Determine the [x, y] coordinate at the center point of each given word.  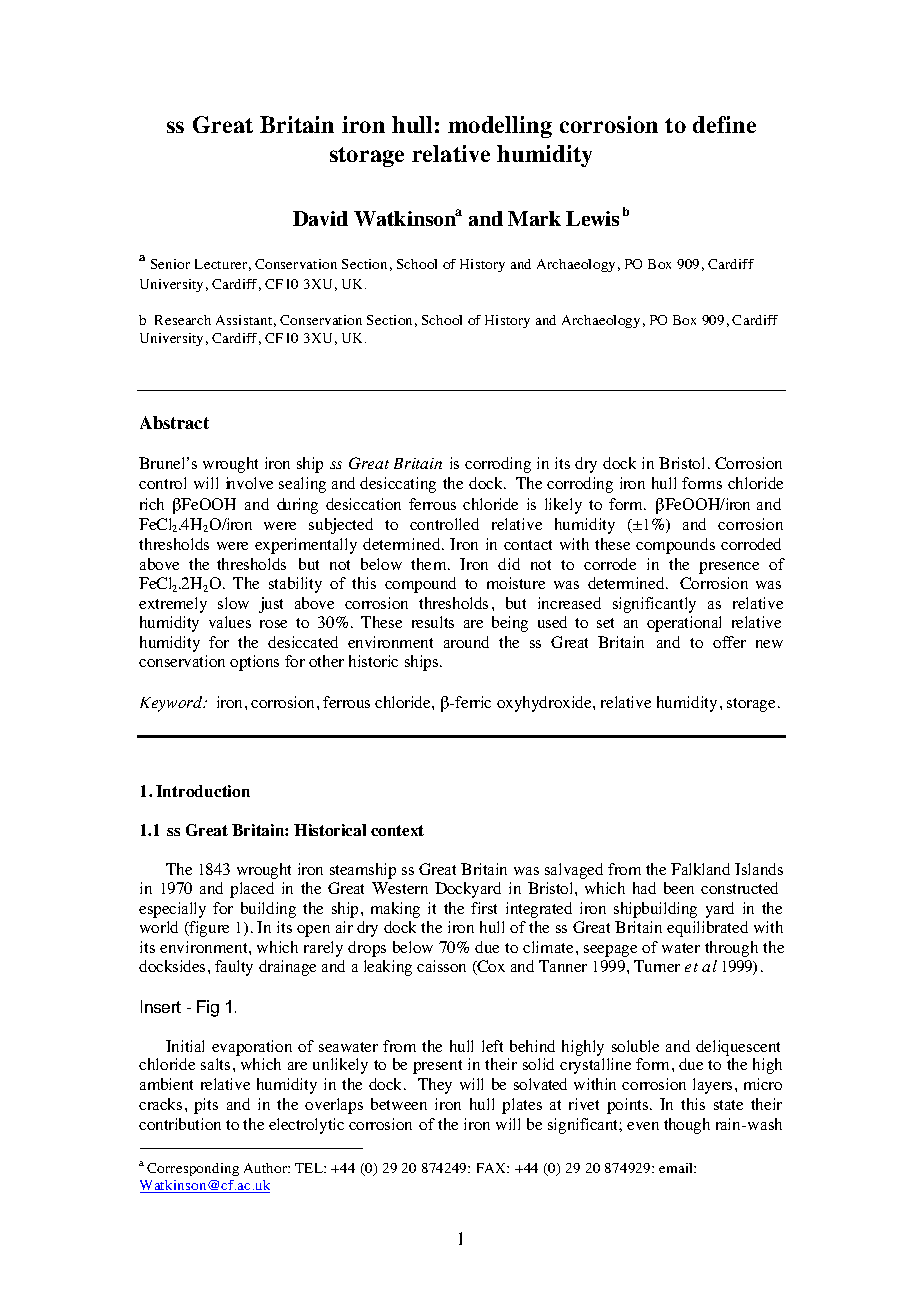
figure [208, 929]
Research [183, 320]
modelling [500, 127]
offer [729, 642]
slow [233, 603]
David [320, 218]
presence [729, 568]
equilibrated [707, 929]
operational [684, 624]
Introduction [203, 791]
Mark [534, 218]
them [430, 564]
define [724, 124]
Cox [490, 967]
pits [206, 1106]
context [397, 830]
